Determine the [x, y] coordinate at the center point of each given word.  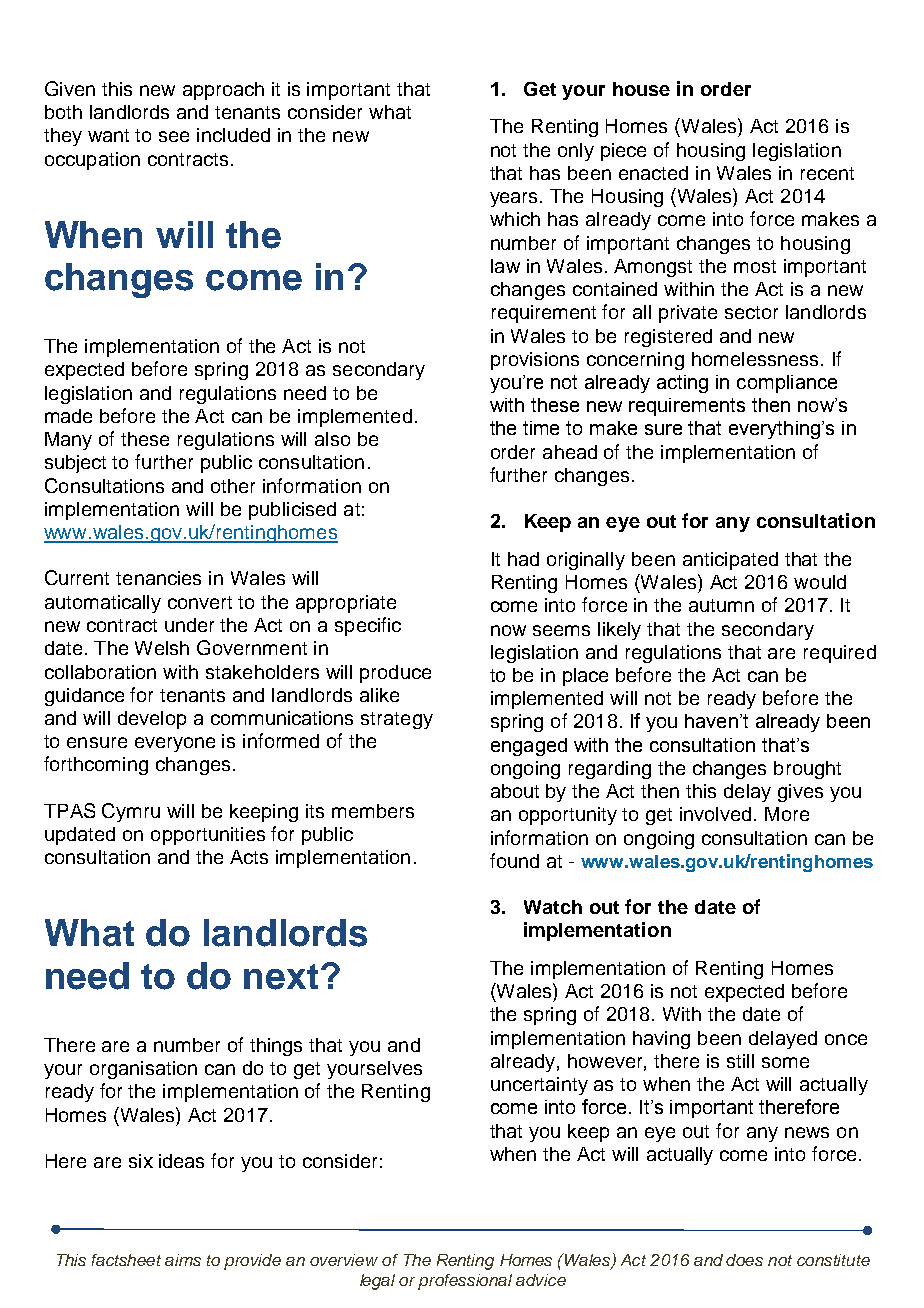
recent [827, 173]
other [233, 486]
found [514, 860]
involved [717, 814]
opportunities [208, 836]
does [744, 1260]
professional [465, 1282]
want [108, 135]
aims [183, 1260]
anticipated [730, 561]
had [523, 559]
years [515, 199]
